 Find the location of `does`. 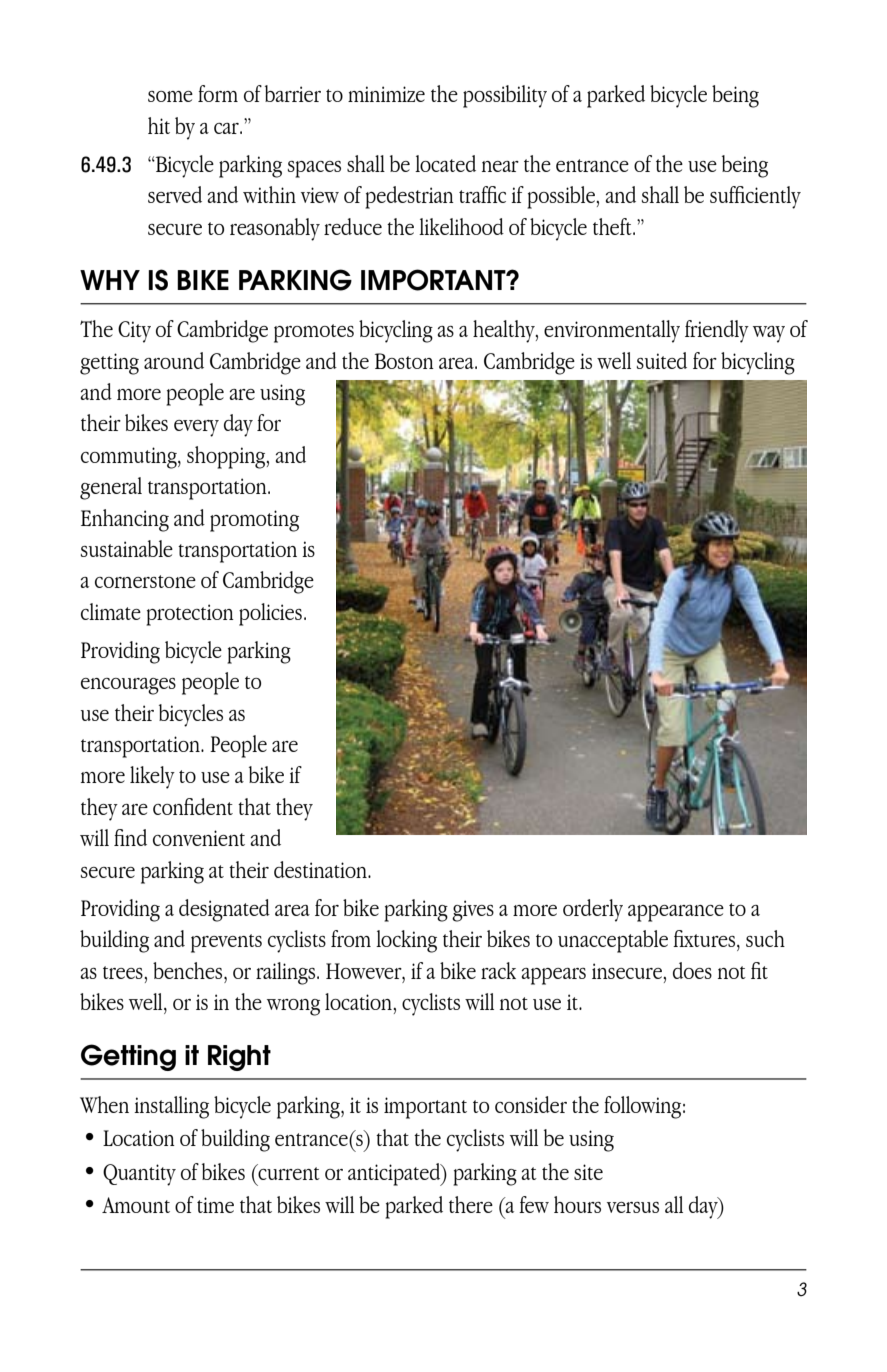

does is located at coordinates (692, 970).
